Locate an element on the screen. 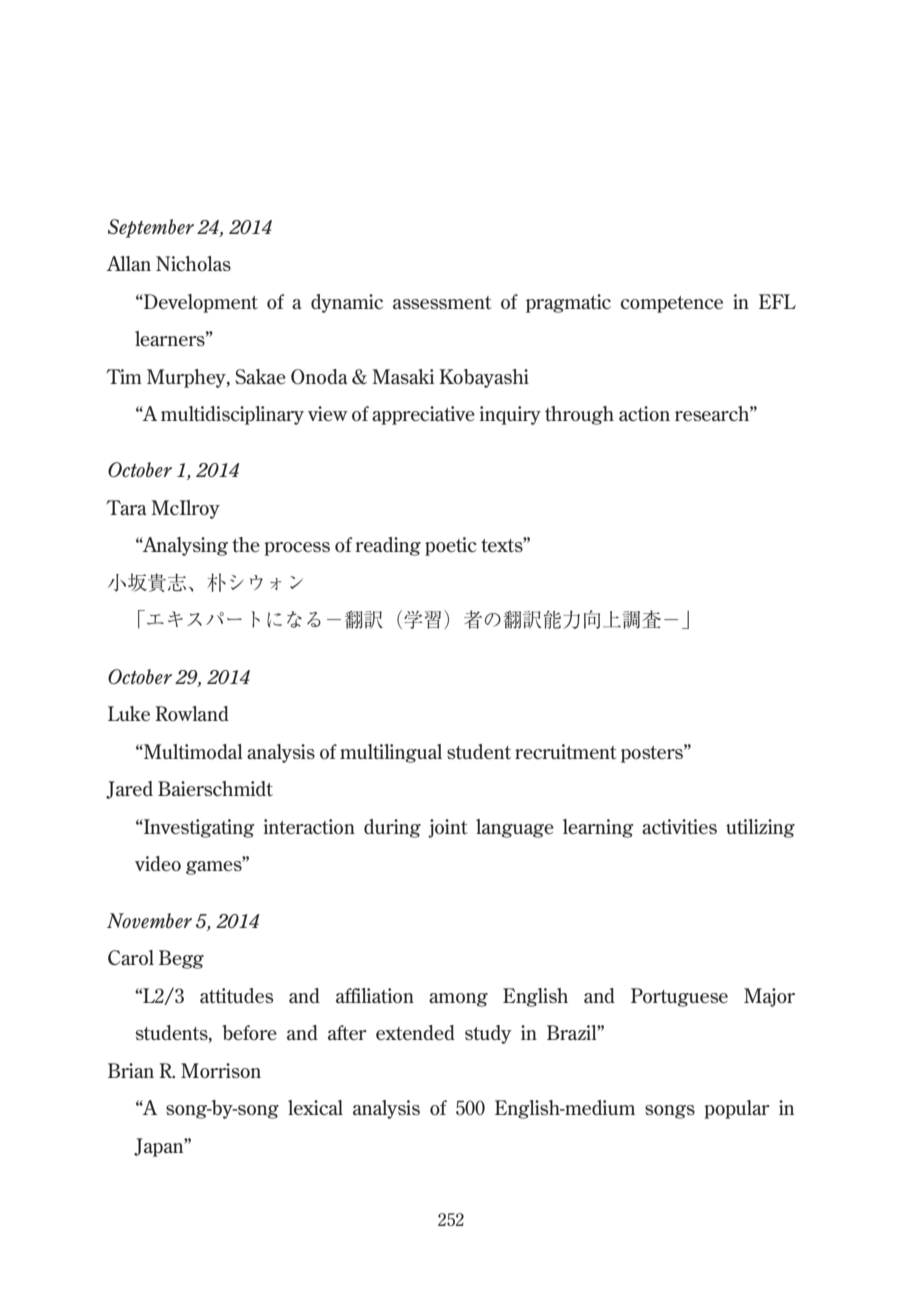 The width and height of the screenshot is (924, 1313). study is located at coordinates (488, 1034).
